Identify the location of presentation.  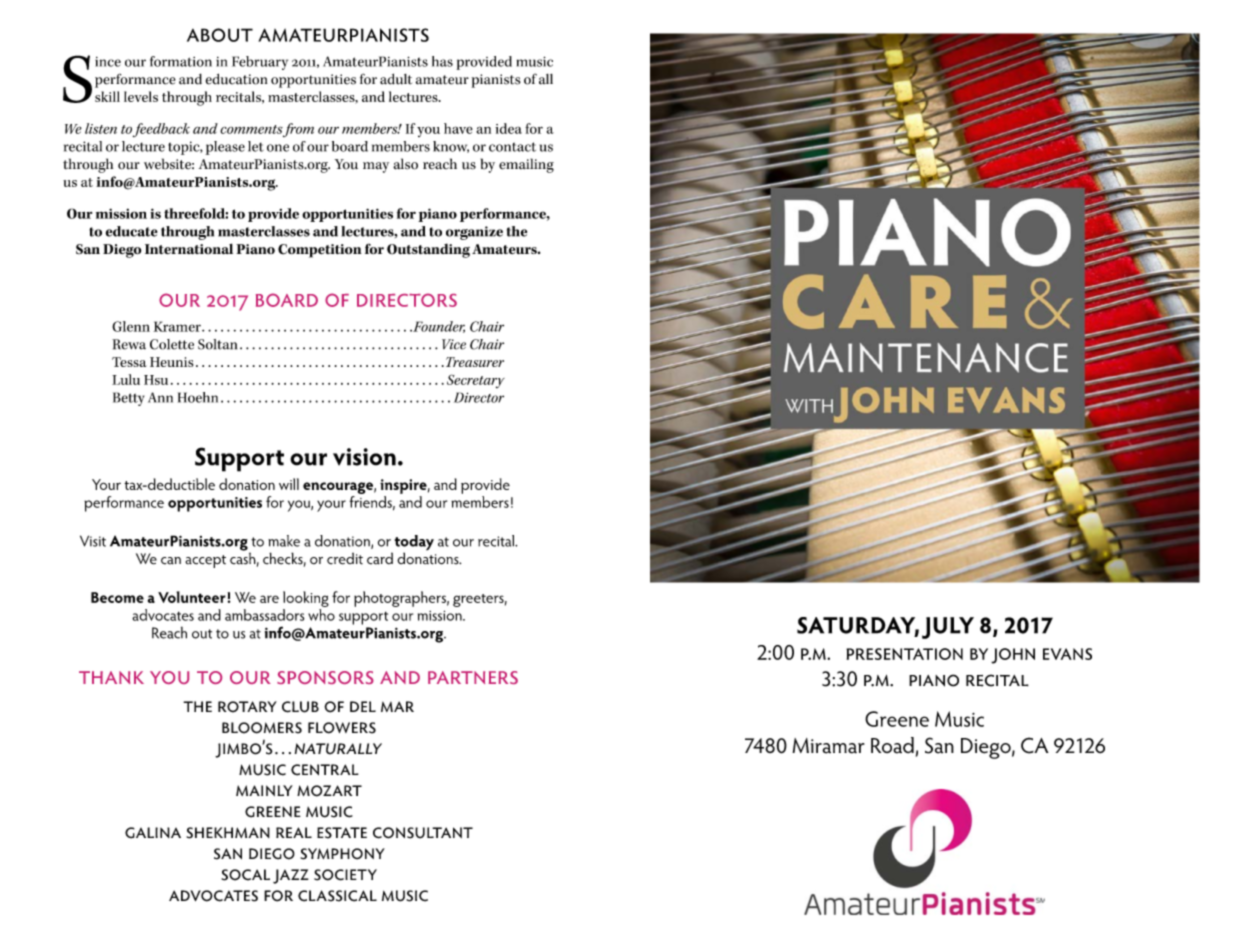
(904, 654).
